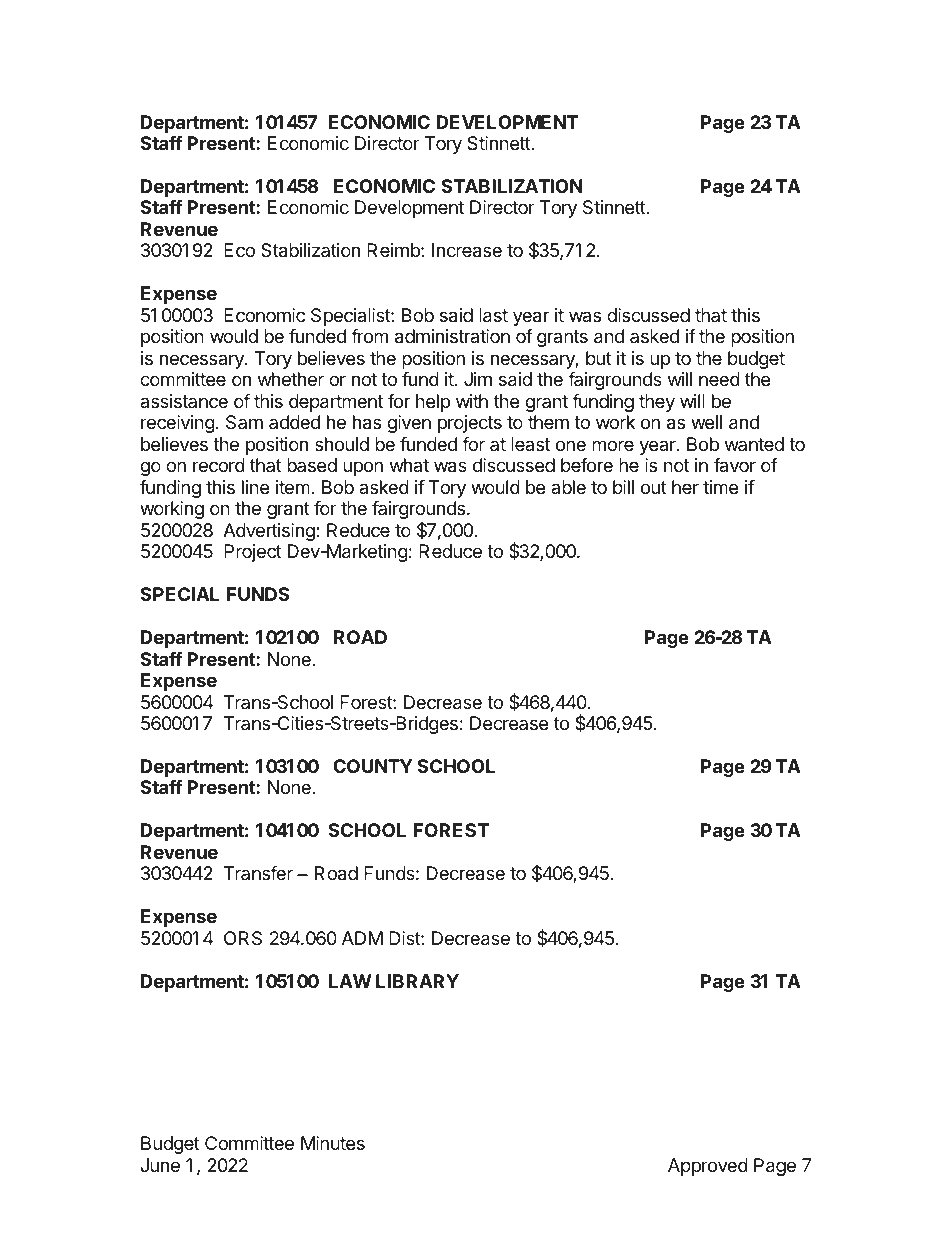 Image resolution: width=952 pixels, height=1233 pixels. I want to click on ORS, so click(243, 938).
